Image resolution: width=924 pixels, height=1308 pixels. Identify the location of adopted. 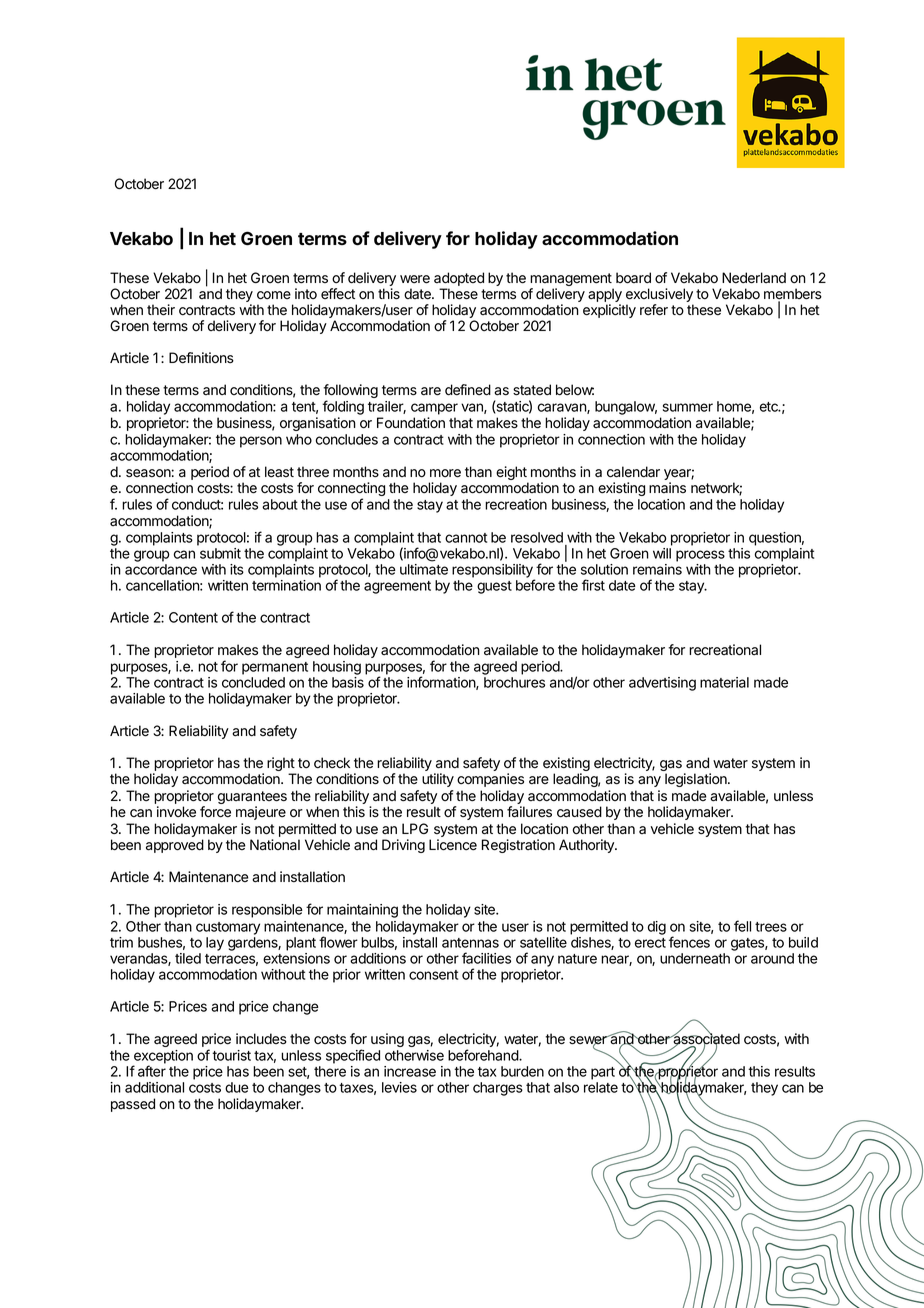
(459, 279).
